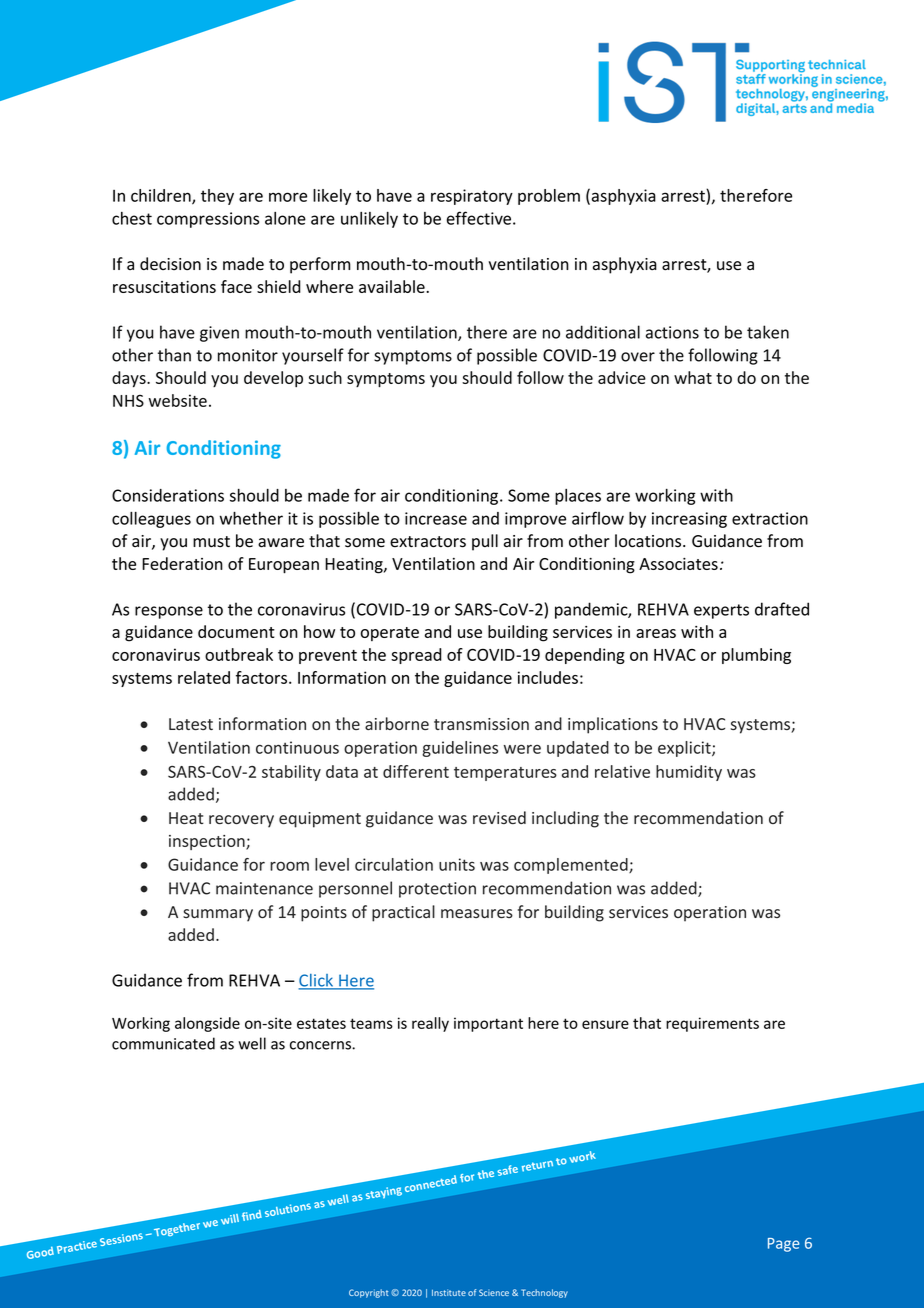 The height and width of the screenshot is (1308, 924). What do you see at coordinates (783, 1245) in the screenshot?
I see `Page` at bounding box center [783, 1245].
